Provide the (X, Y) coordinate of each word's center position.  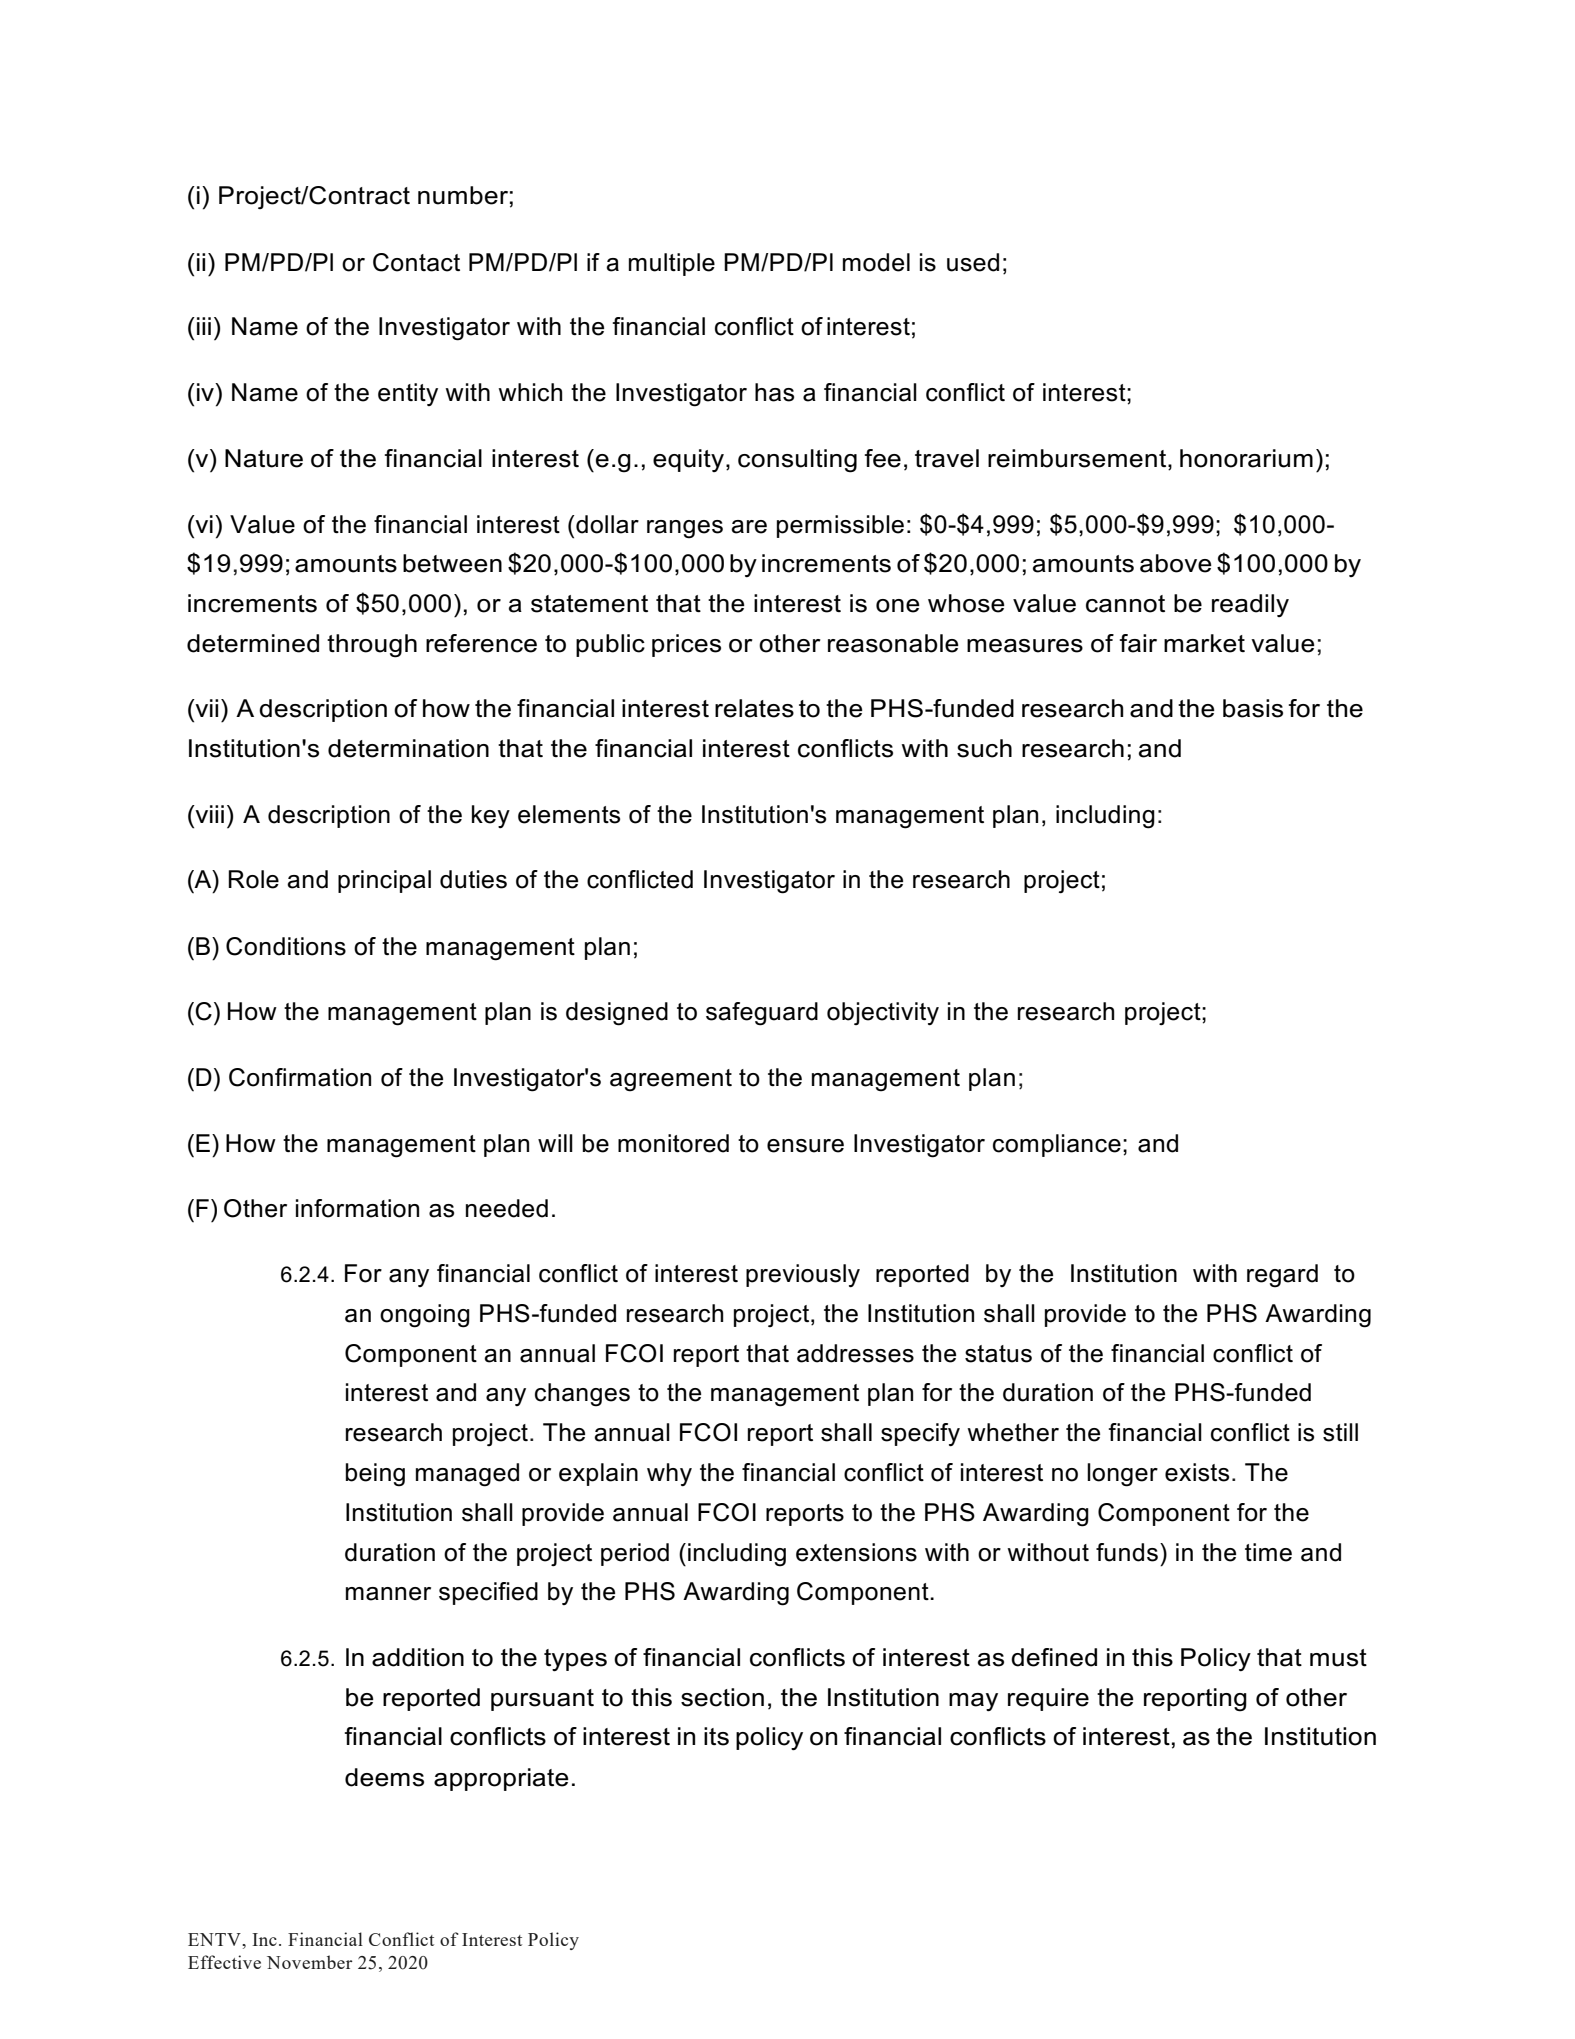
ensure (805, 1146)
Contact (416, 262)
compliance (1057, 1145)
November (310, 1962)
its (716, 1736)
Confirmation (300, 1077)
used (973, 262)
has (774, 392)
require (1048, 1699)
